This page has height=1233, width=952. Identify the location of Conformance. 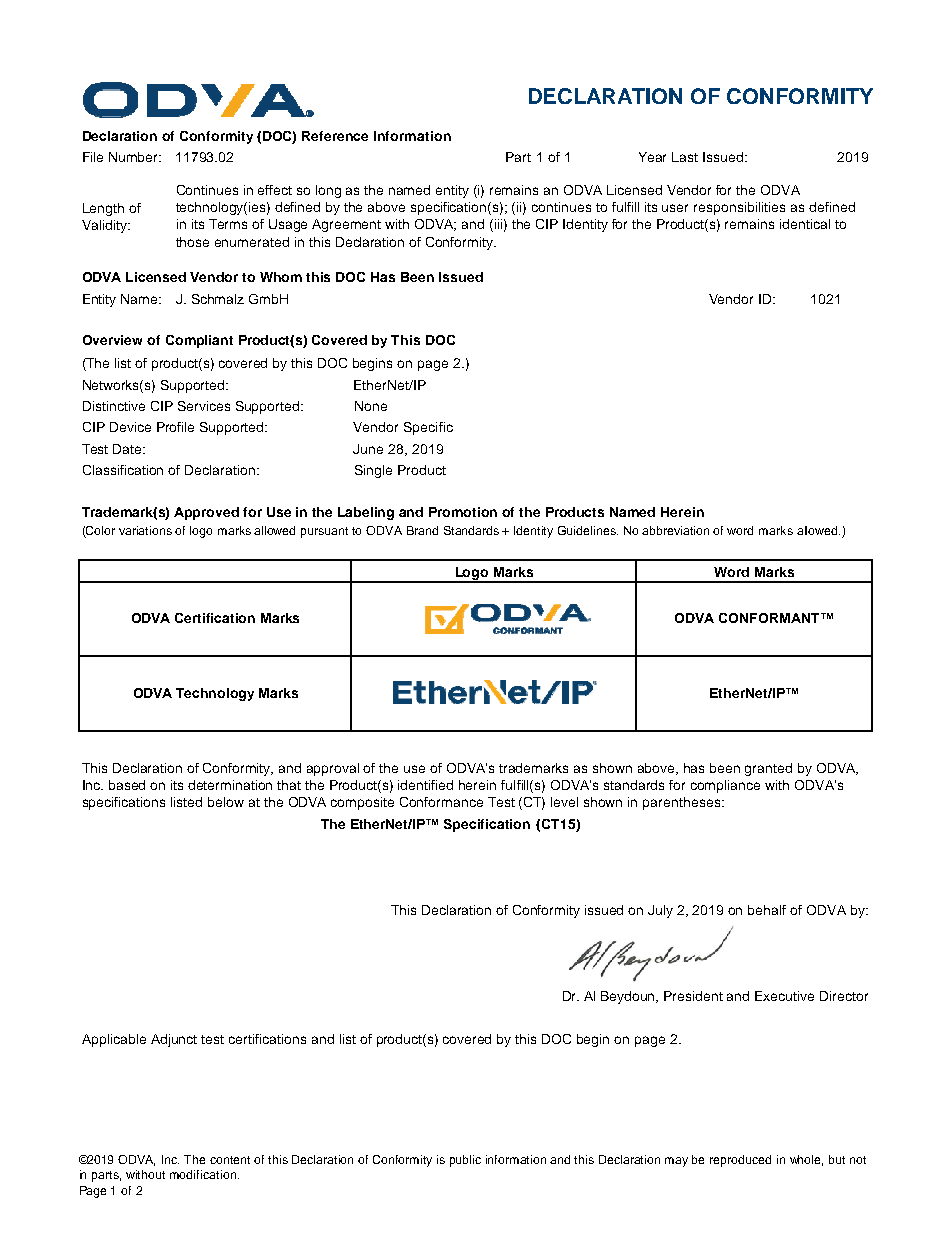
(441, 802).
